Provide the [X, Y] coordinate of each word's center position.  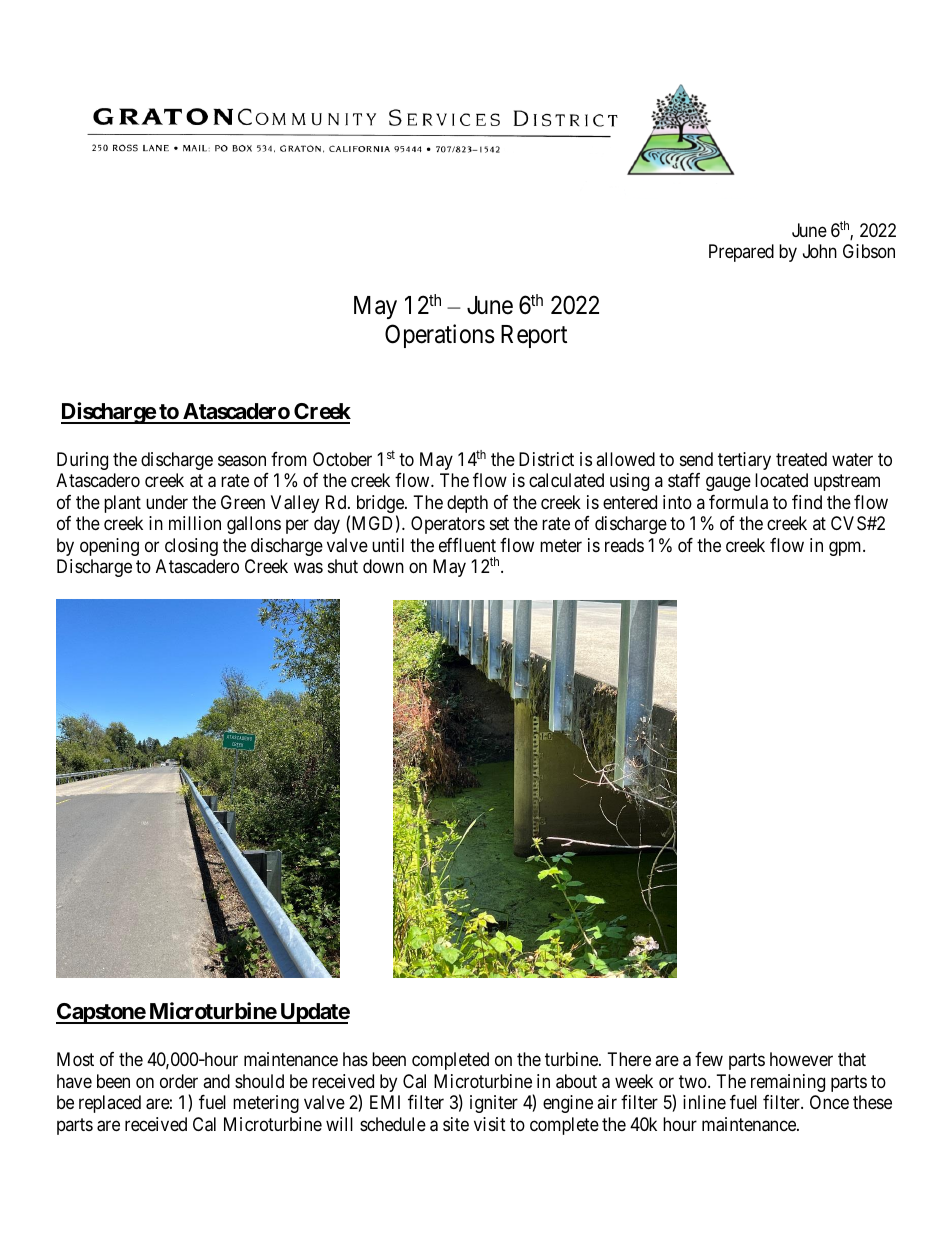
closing [191, 547]
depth [467, 504]
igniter [494, 1104]
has [355, 1059]
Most [75, 1059]
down [383, 566]
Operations [440, 336]
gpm [846, 548]
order [179, 1081]
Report [534, 336]
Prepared [741, 253]
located [781, 480]
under [167, 502]
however [801, 1059]
